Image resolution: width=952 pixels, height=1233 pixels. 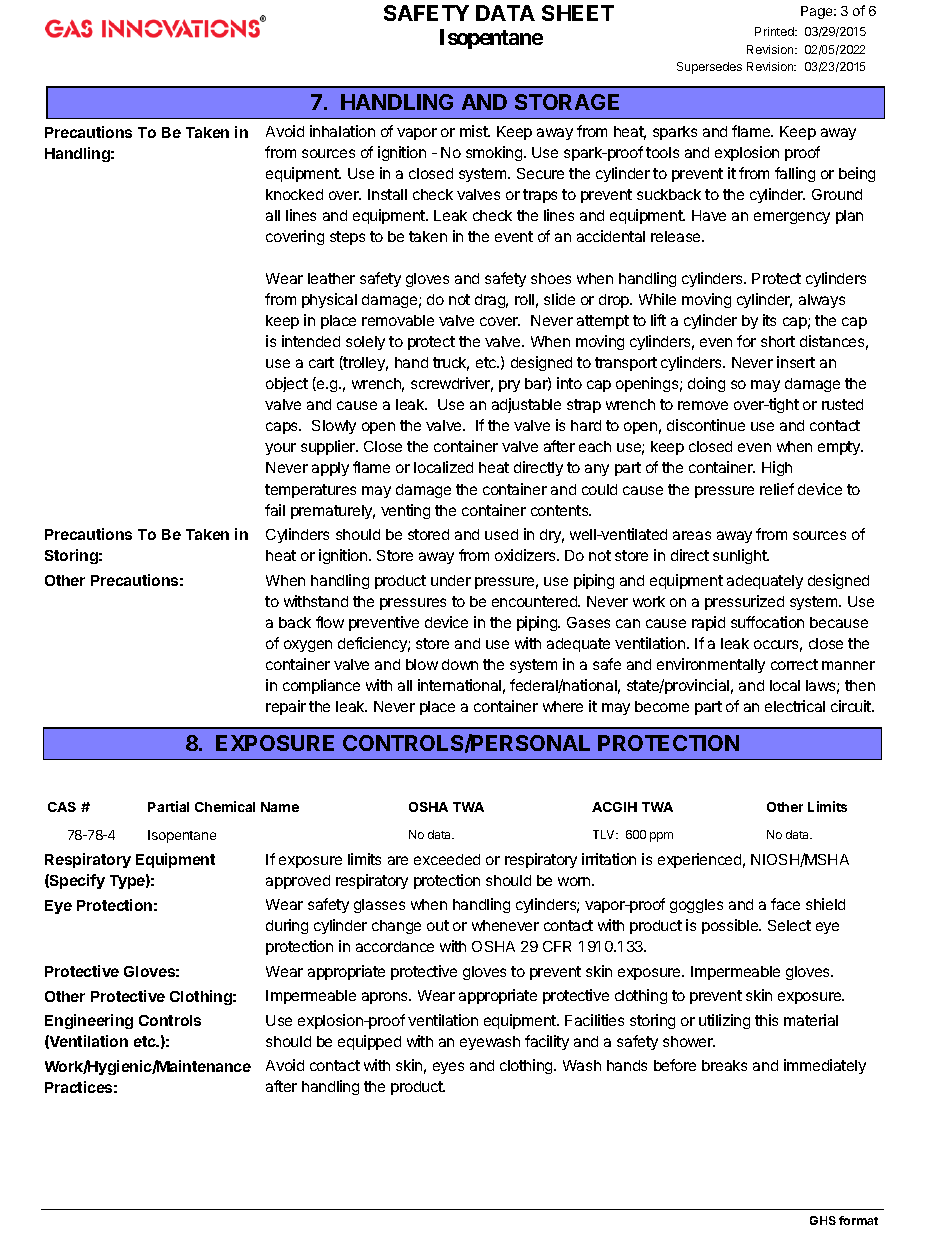 What do you see at coordinates (342, 131) in the screenshot?
I see `inhalation` at bounding box center [342, 131].
